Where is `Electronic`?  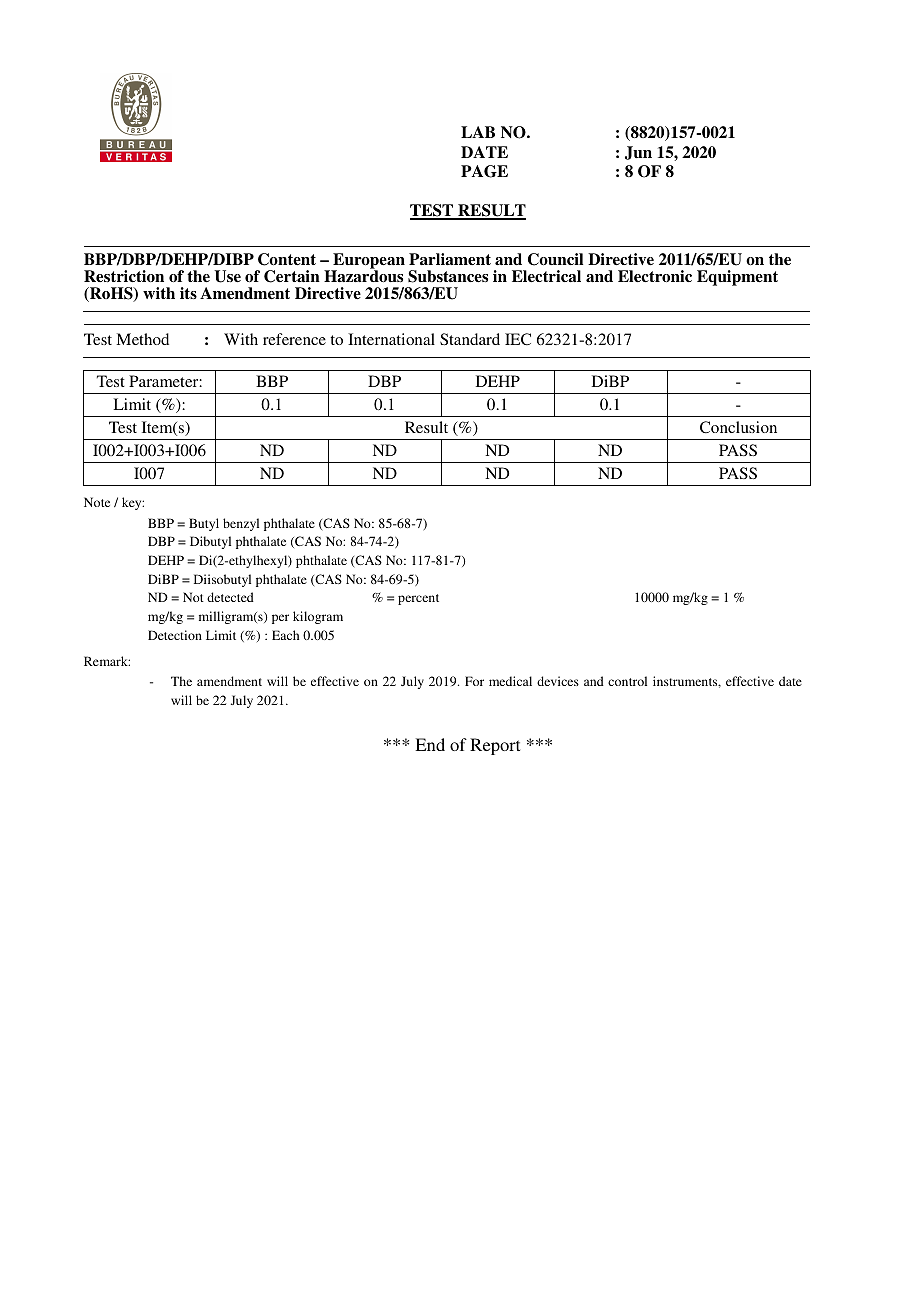 Electronic is located at coordinates (655, 276).
